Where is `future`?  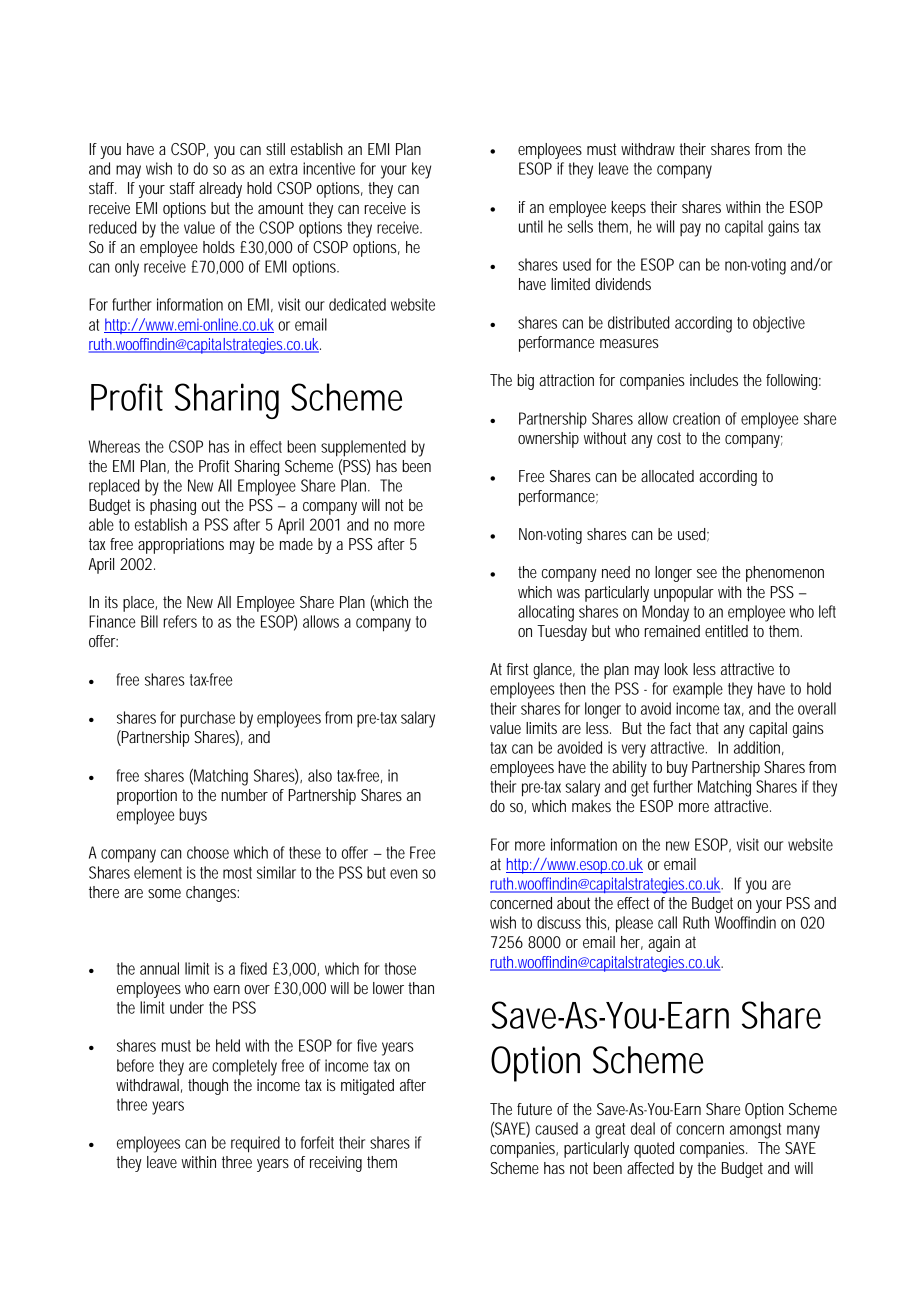 future is located at coordinates (534, 1109).
